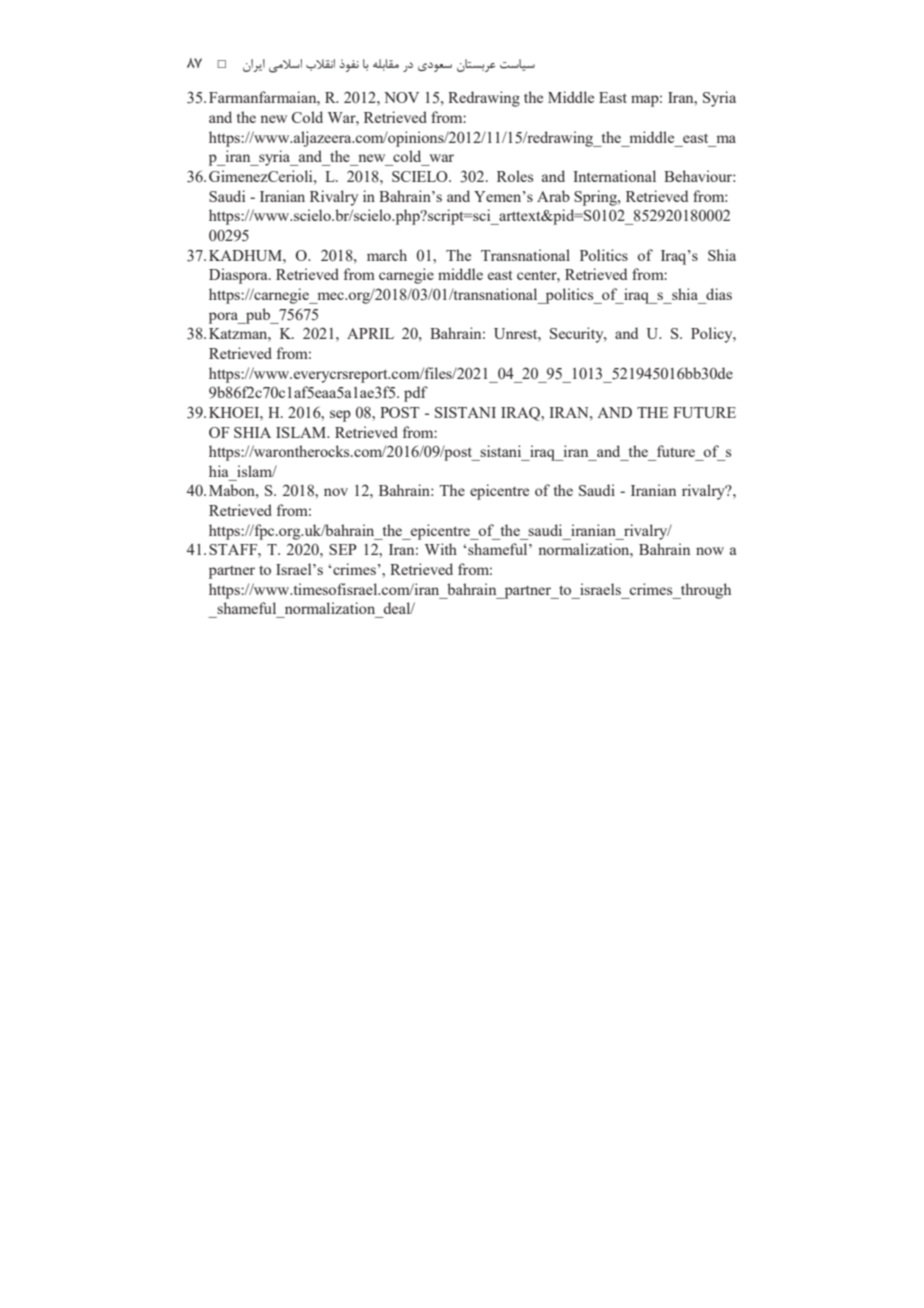 Image resolution: width=924 pixels, height=1308 pixels. Describe the element at coordinates (416, 394) in the screenshot. I see `pdf` at that location.
